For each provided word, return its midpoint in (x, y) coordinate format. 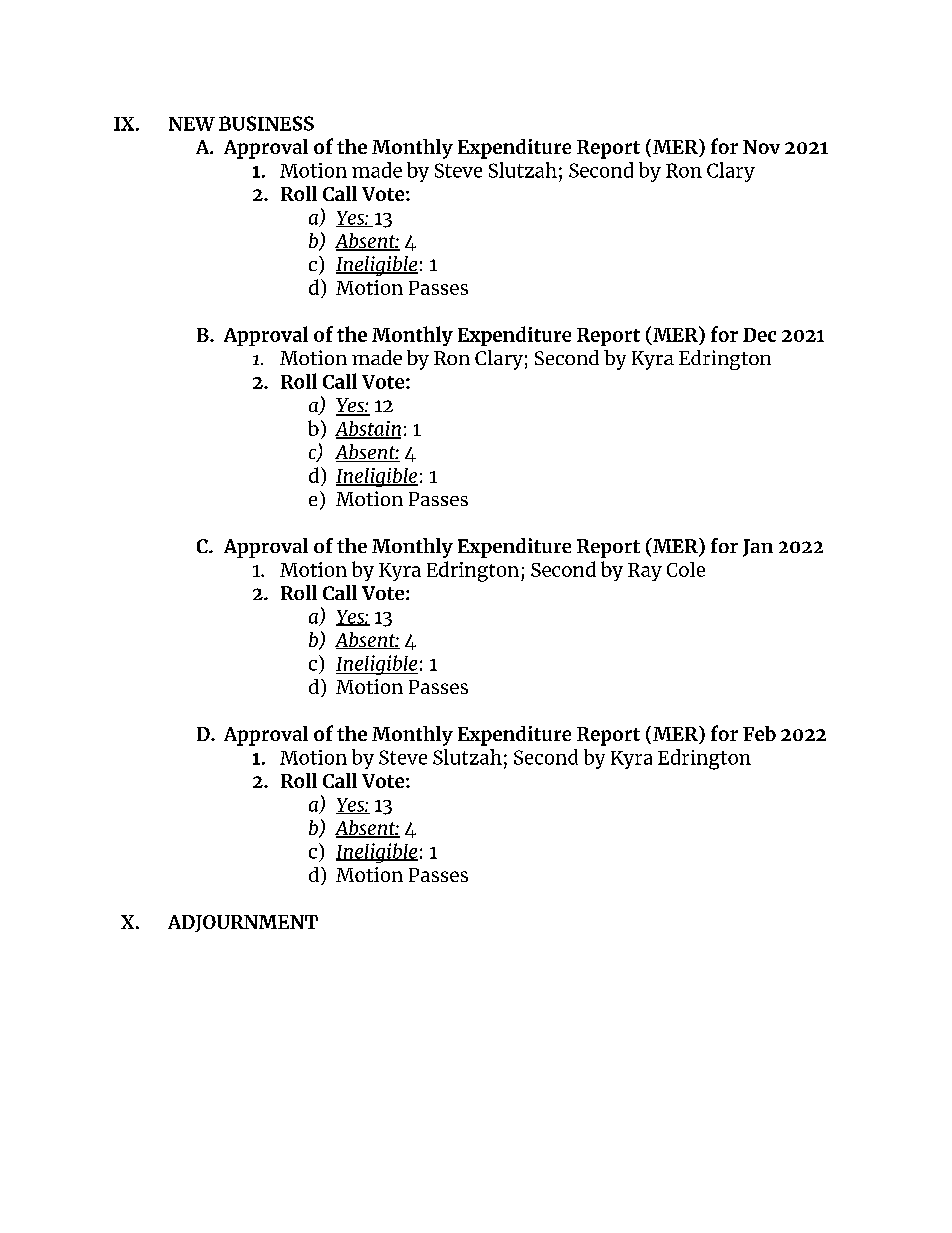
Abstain (368, 429)
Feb (759, 733)
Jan (758, 548)
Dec (759, 335)
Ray (645, 572)
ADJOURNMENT (243, 923)
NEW (192, 124)
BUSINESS (266, 123)
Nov (761, 147)
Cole (686, 569)
